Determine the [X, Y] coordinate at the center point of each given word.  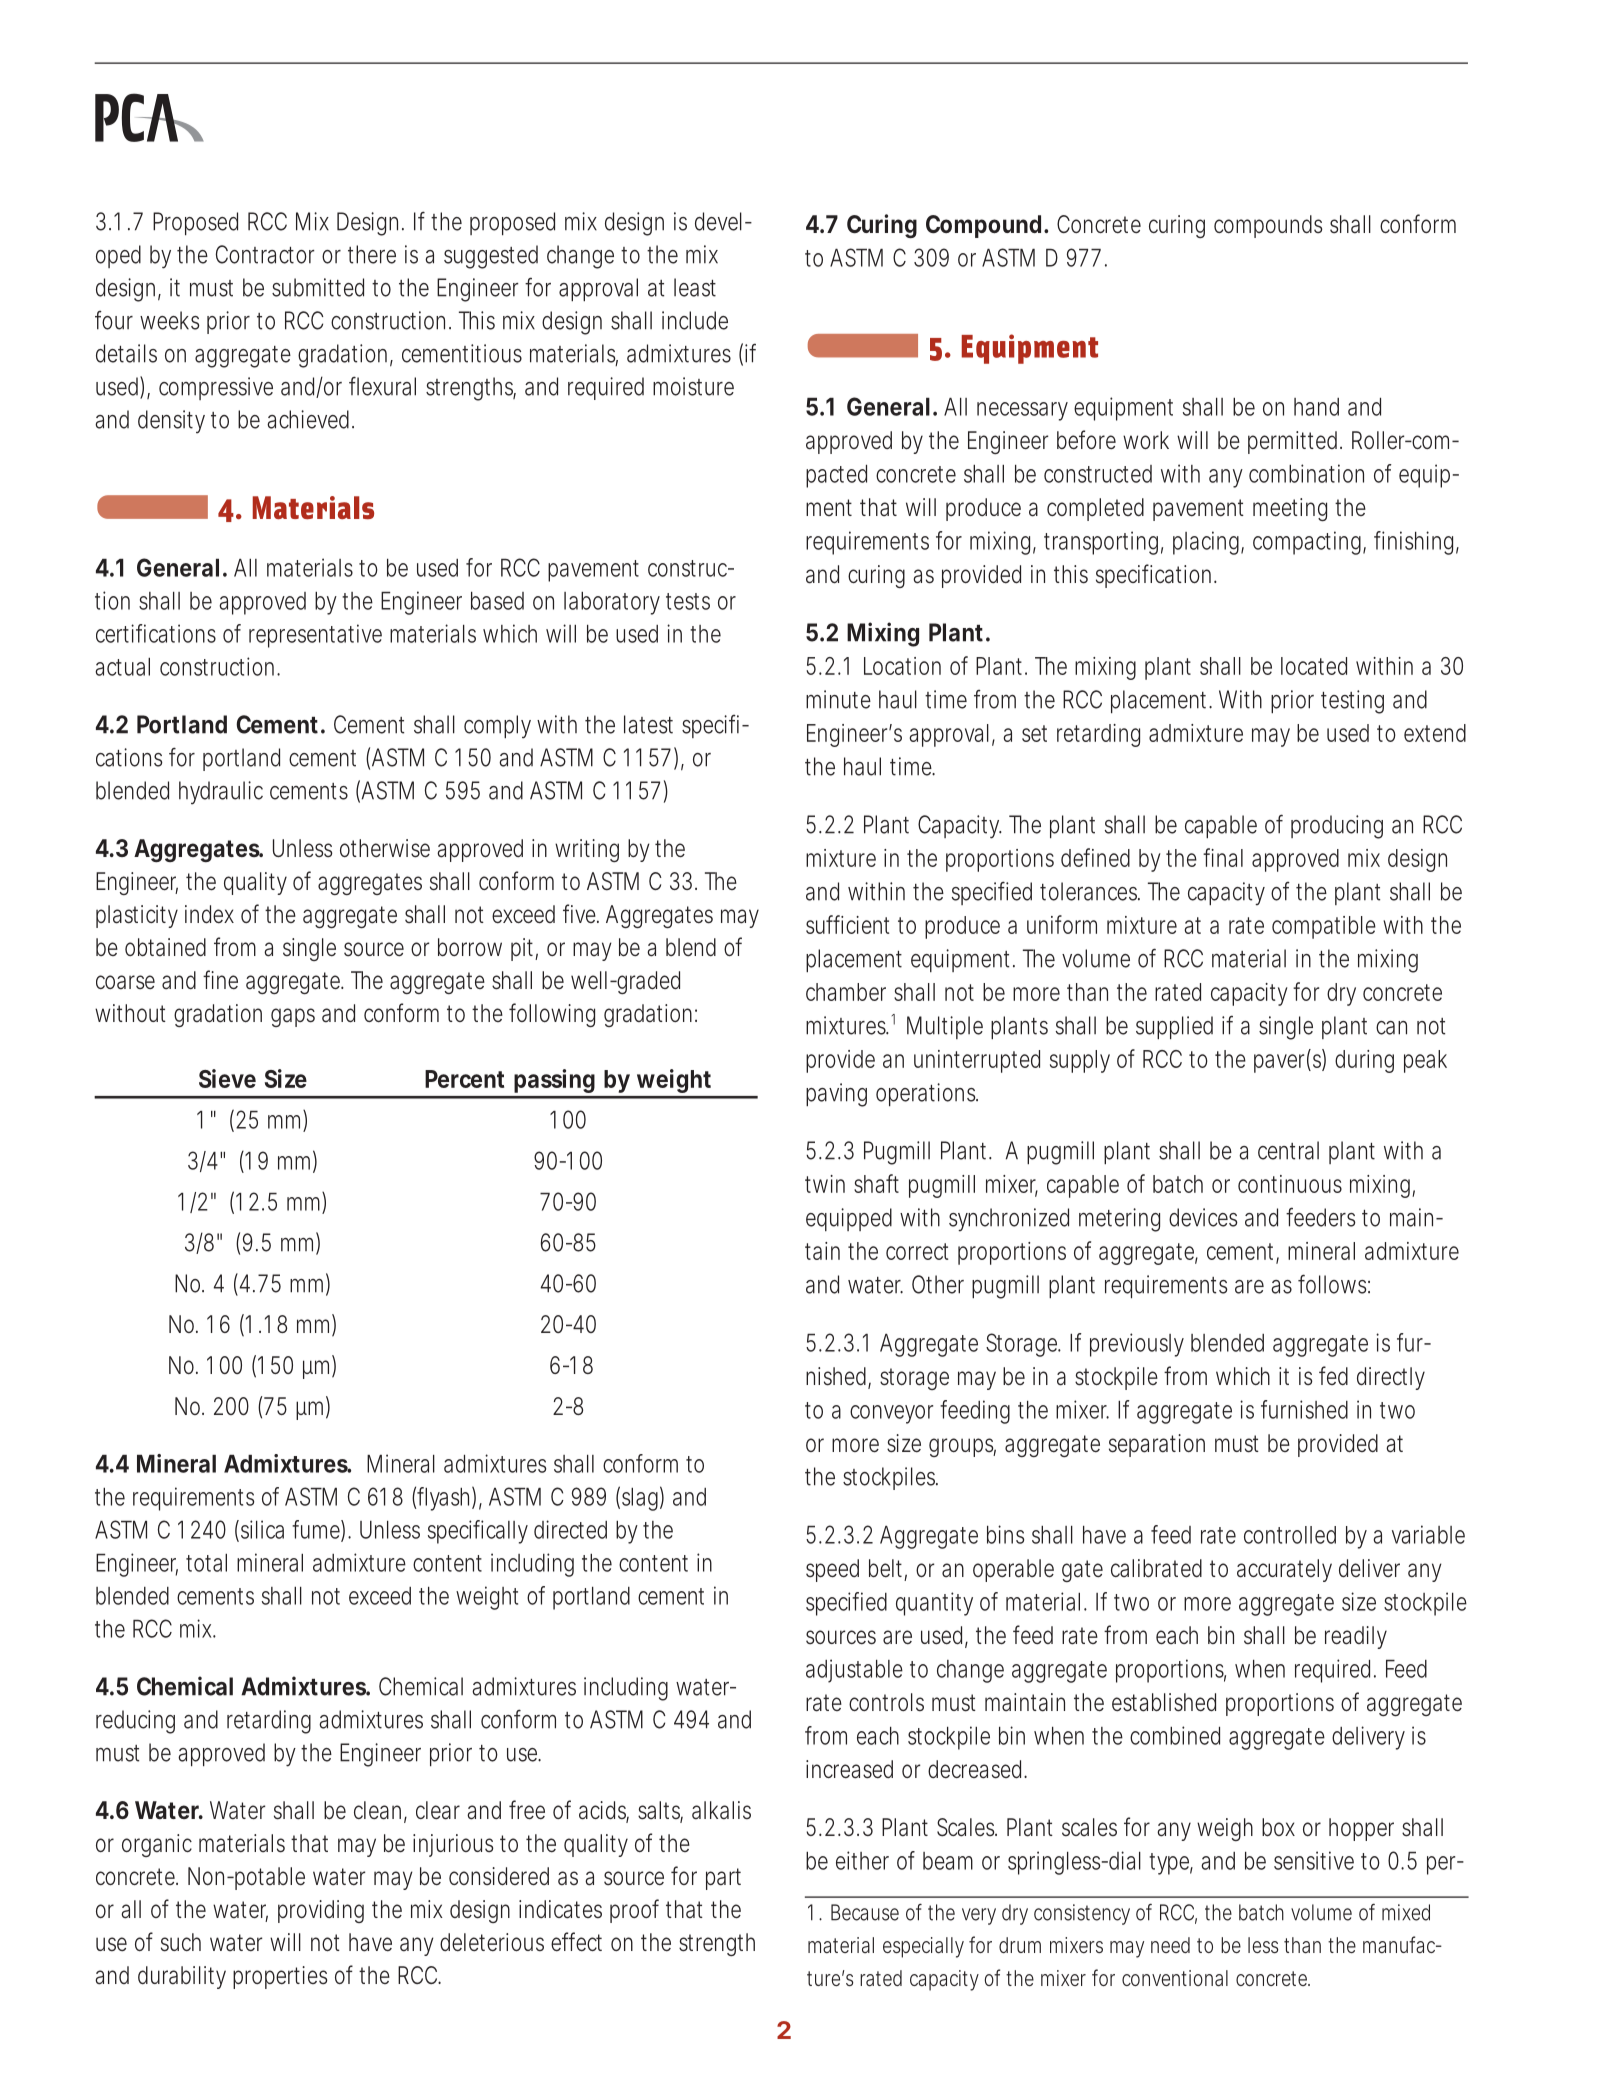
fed [1333, 1376]
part [723, 1879]
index [209, 914]
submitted [318, 287]
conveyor [891, 1414]
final [1223, 857]
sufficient [847, 924]
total [206, 1563]
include [695, 320]
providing [321, 1911]
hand [1316, 407]
